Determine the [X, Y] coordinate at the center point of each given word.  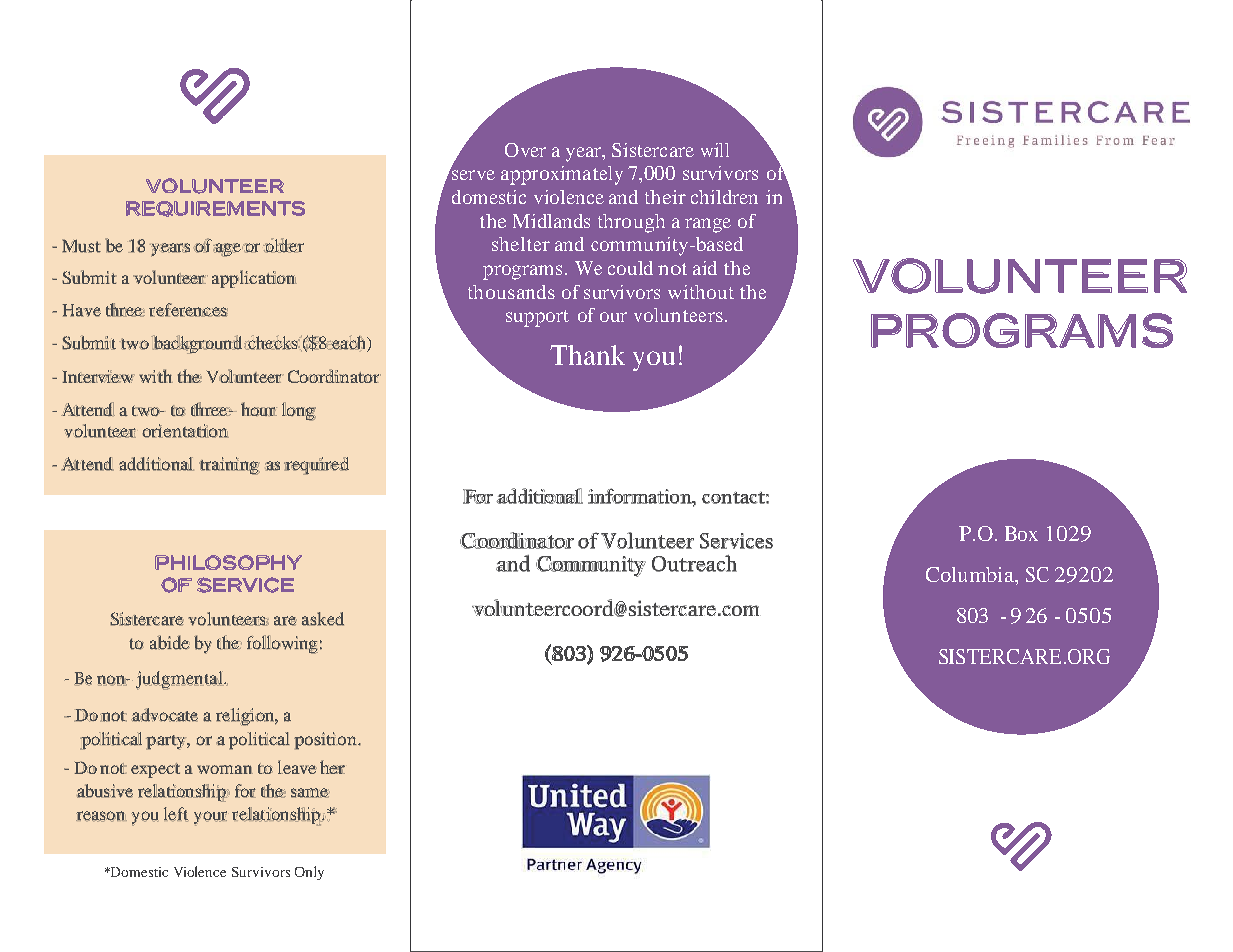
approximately [562, 175]
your [210, 818]
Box [1021, 533]
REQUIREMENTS [215, 209]
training [229, 466]
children [724, 197]
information [640, 496]
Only [309, 873]
